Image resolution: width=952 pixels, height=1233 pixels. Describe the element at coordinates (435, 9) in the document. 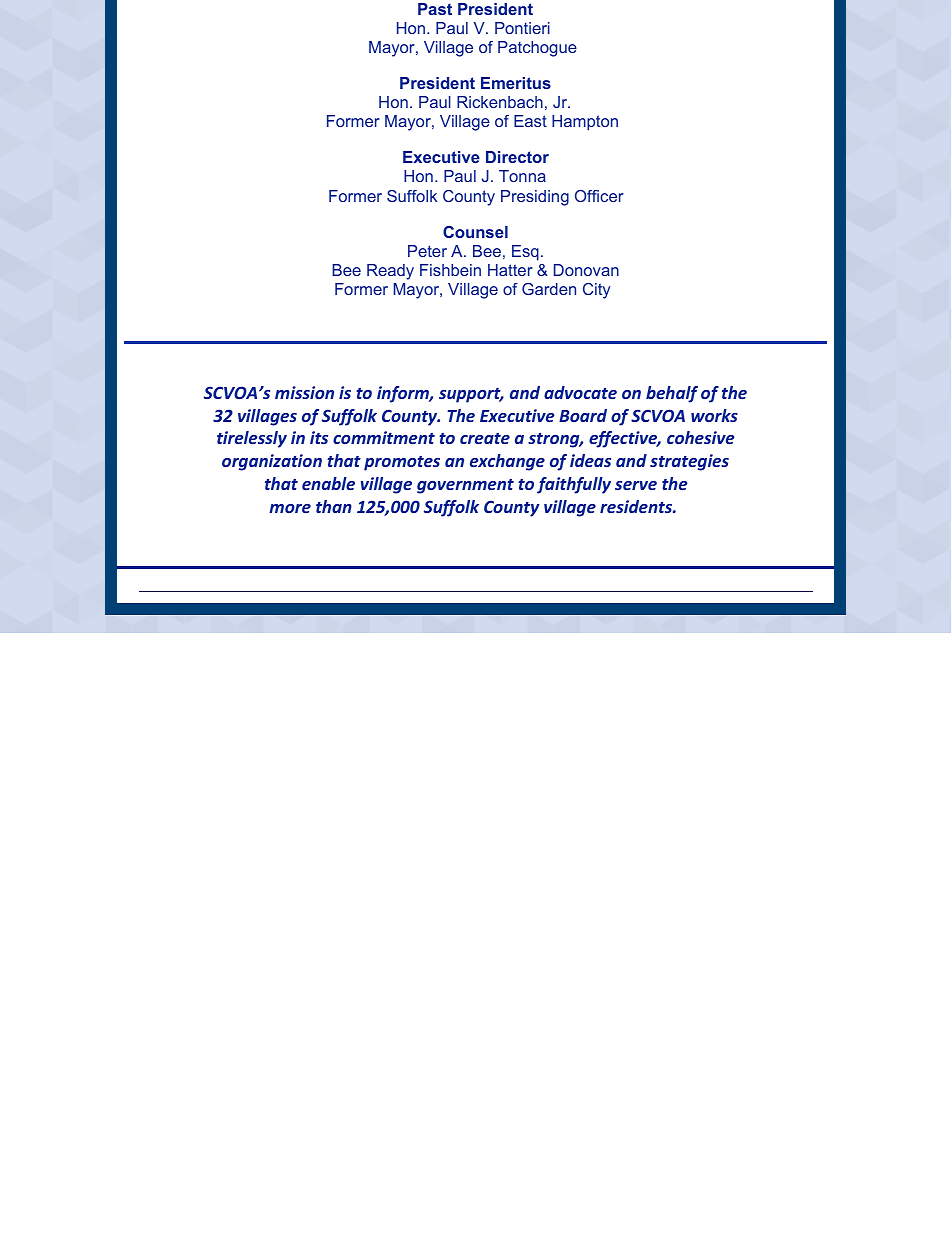

I see `Past` at that location.
